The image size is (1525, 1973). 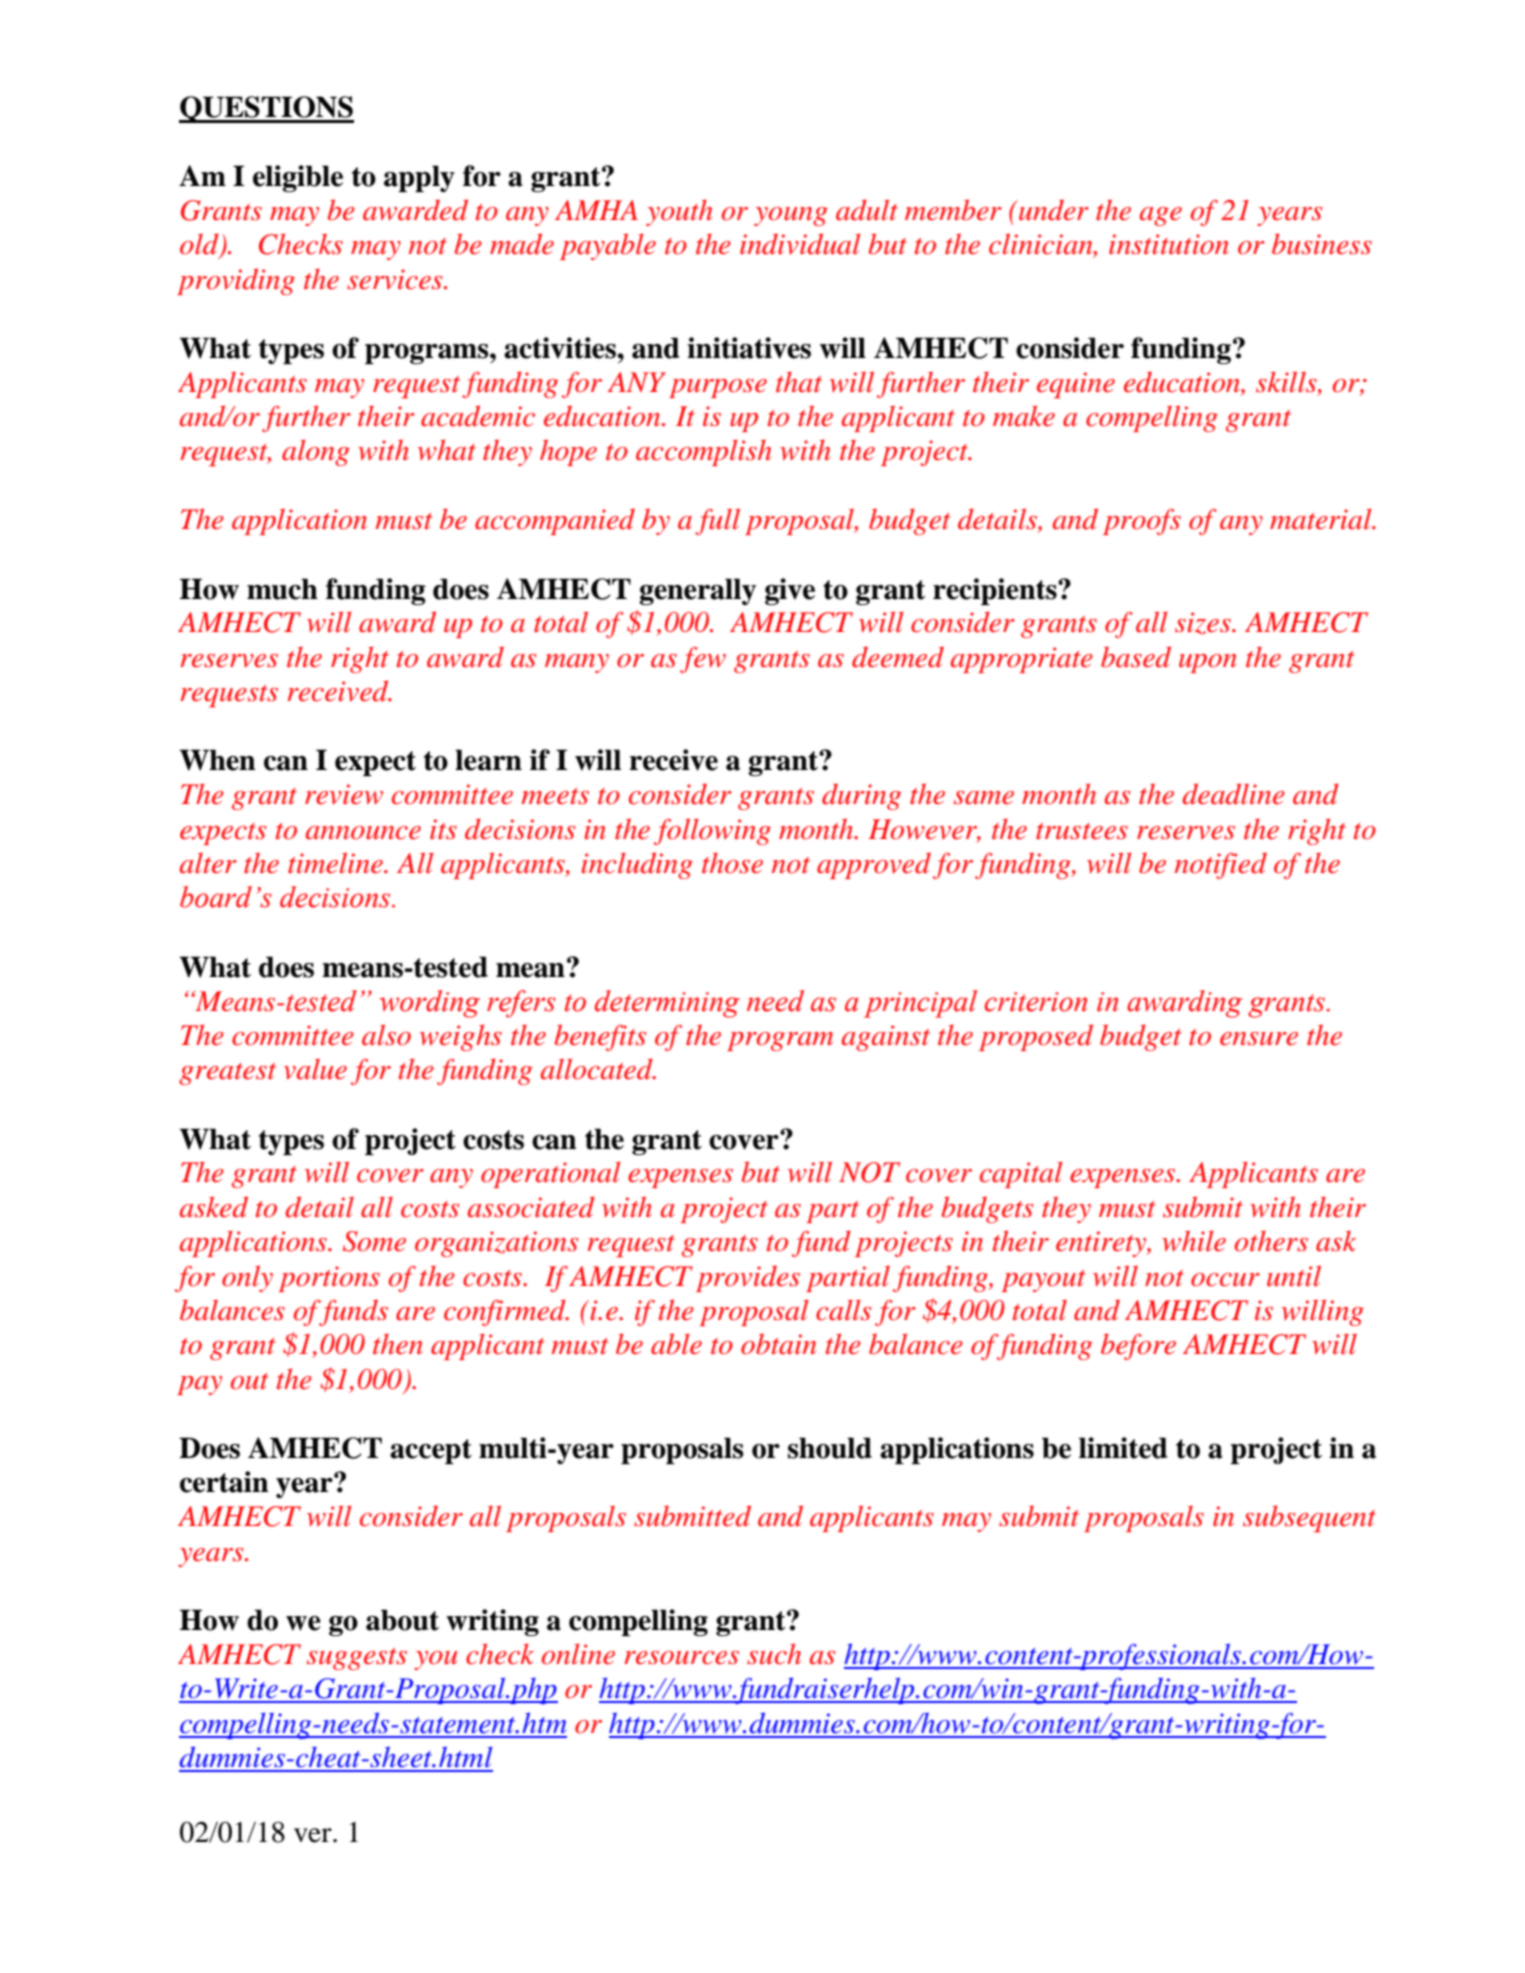 What do you see at coordinates (886, 1038) in the image?
I see `against` at bounding box center [886, 1038].
